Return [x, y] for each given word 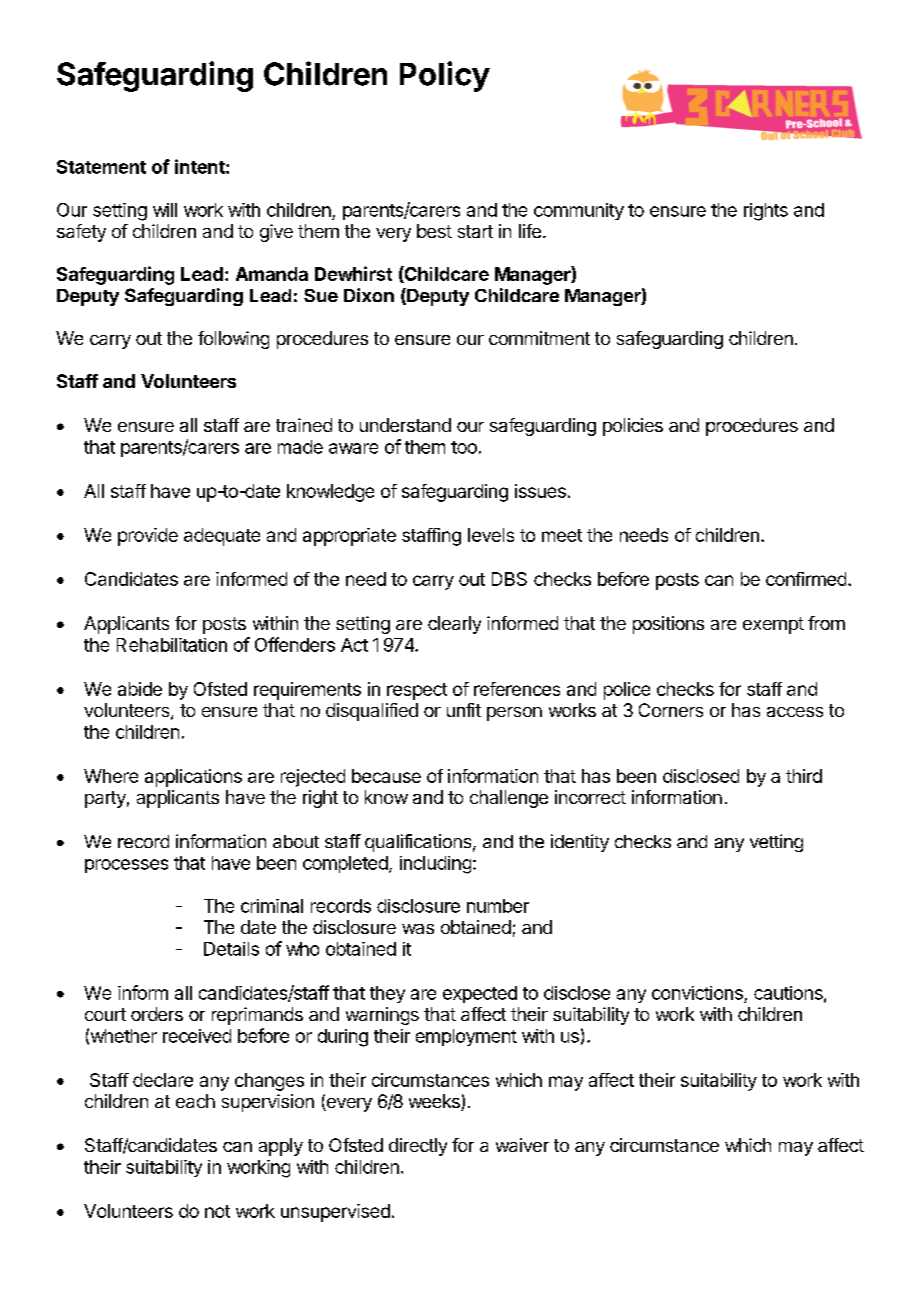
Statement [101, 167]
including [435, 865]
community [579, 211]
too [464, 447]
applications [193, 778]
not [217, 1211]
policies [633, 427]
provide [148, 537]
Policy [445, 76]
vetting [776, 843]
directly [418, 1147]
